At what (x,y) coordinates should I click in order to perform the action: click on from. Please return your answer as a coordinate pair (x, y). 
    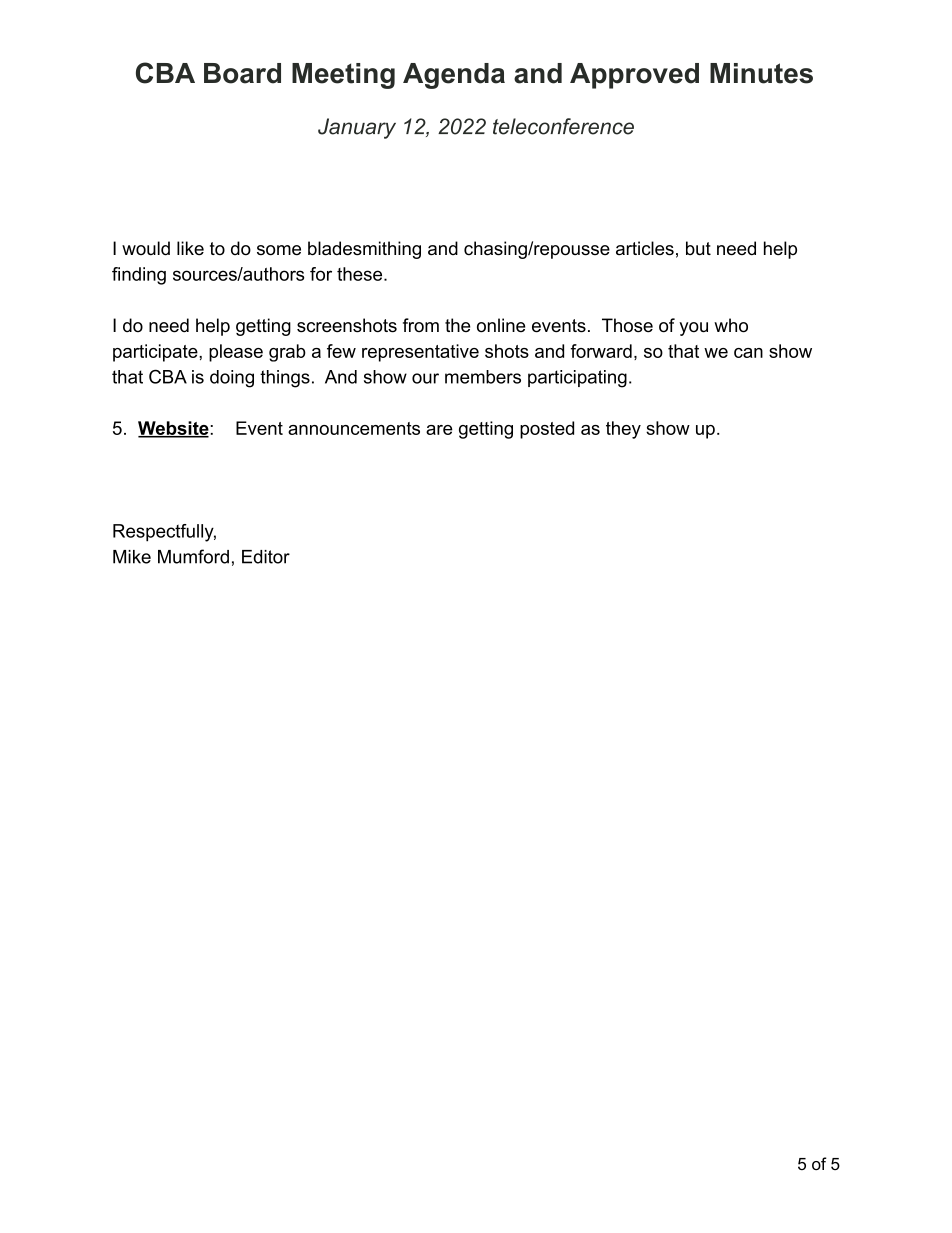
    Looking at the image, I should click on (421, 325).
